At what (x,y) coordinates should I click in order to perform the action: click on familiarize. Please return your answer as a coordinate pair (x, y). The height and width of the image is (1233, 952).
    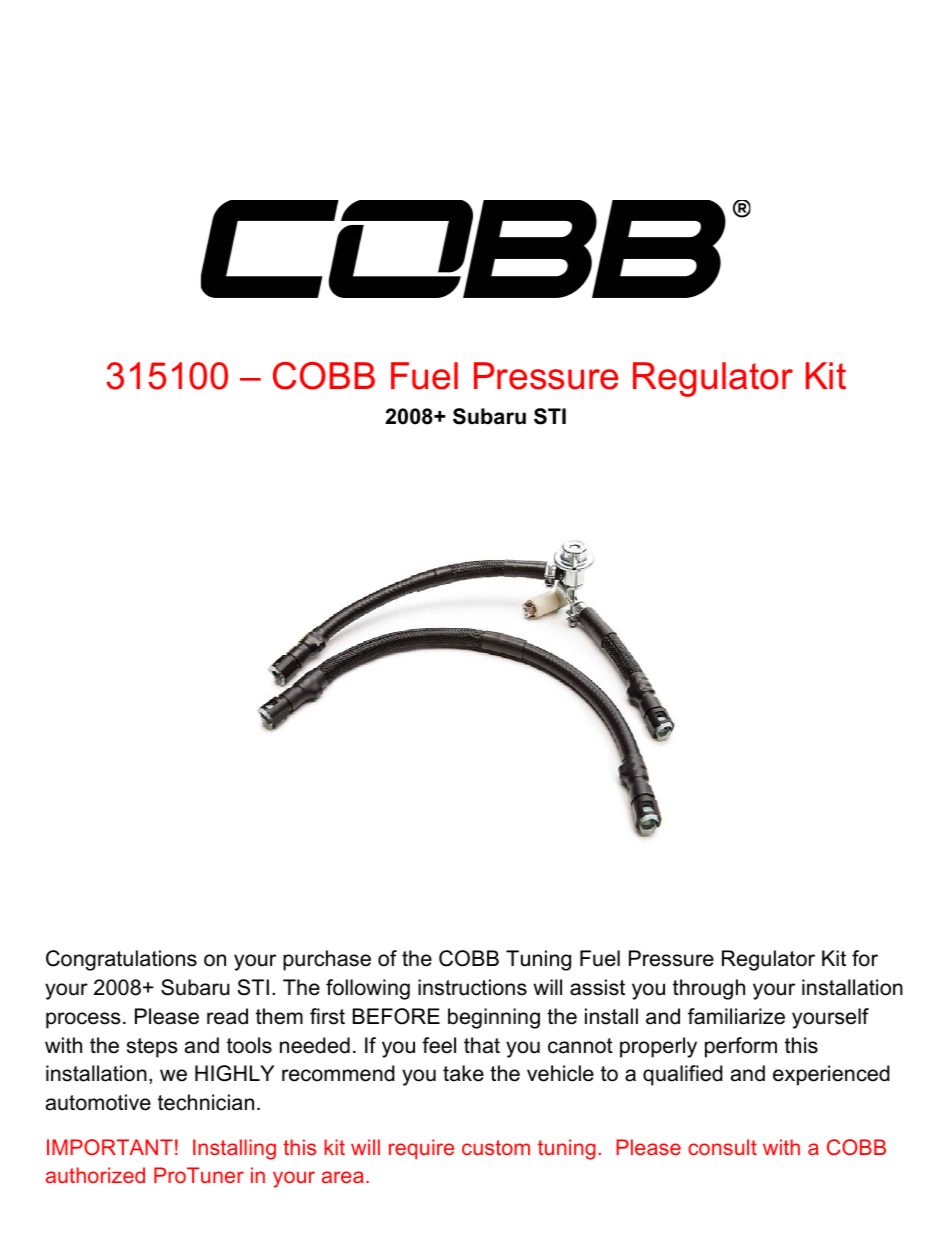
    Looking at the image, I should click on (736, 1016).
